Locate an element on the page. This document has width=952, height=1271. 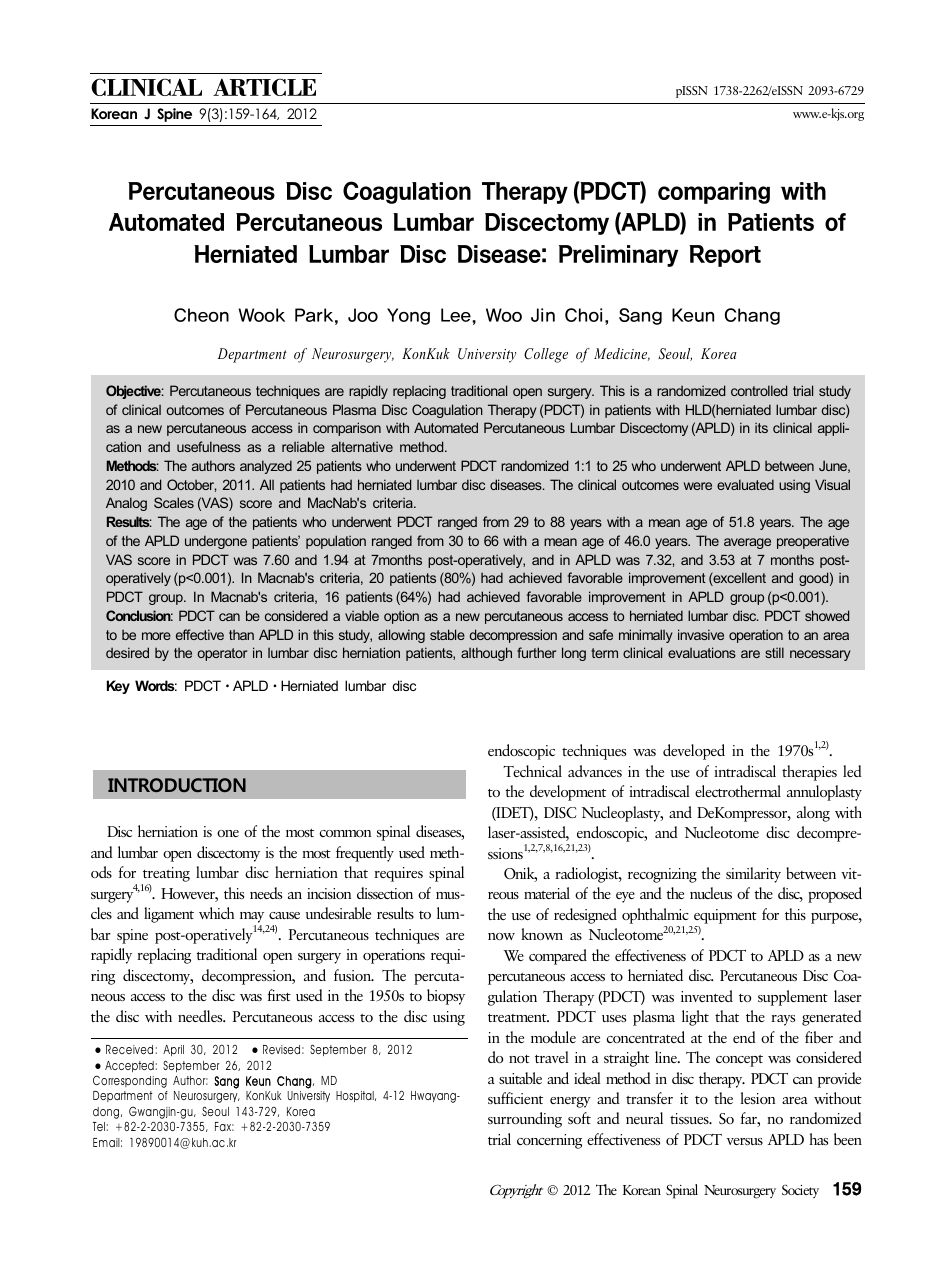
ARTICLE is located at coordinates (264, 87).
